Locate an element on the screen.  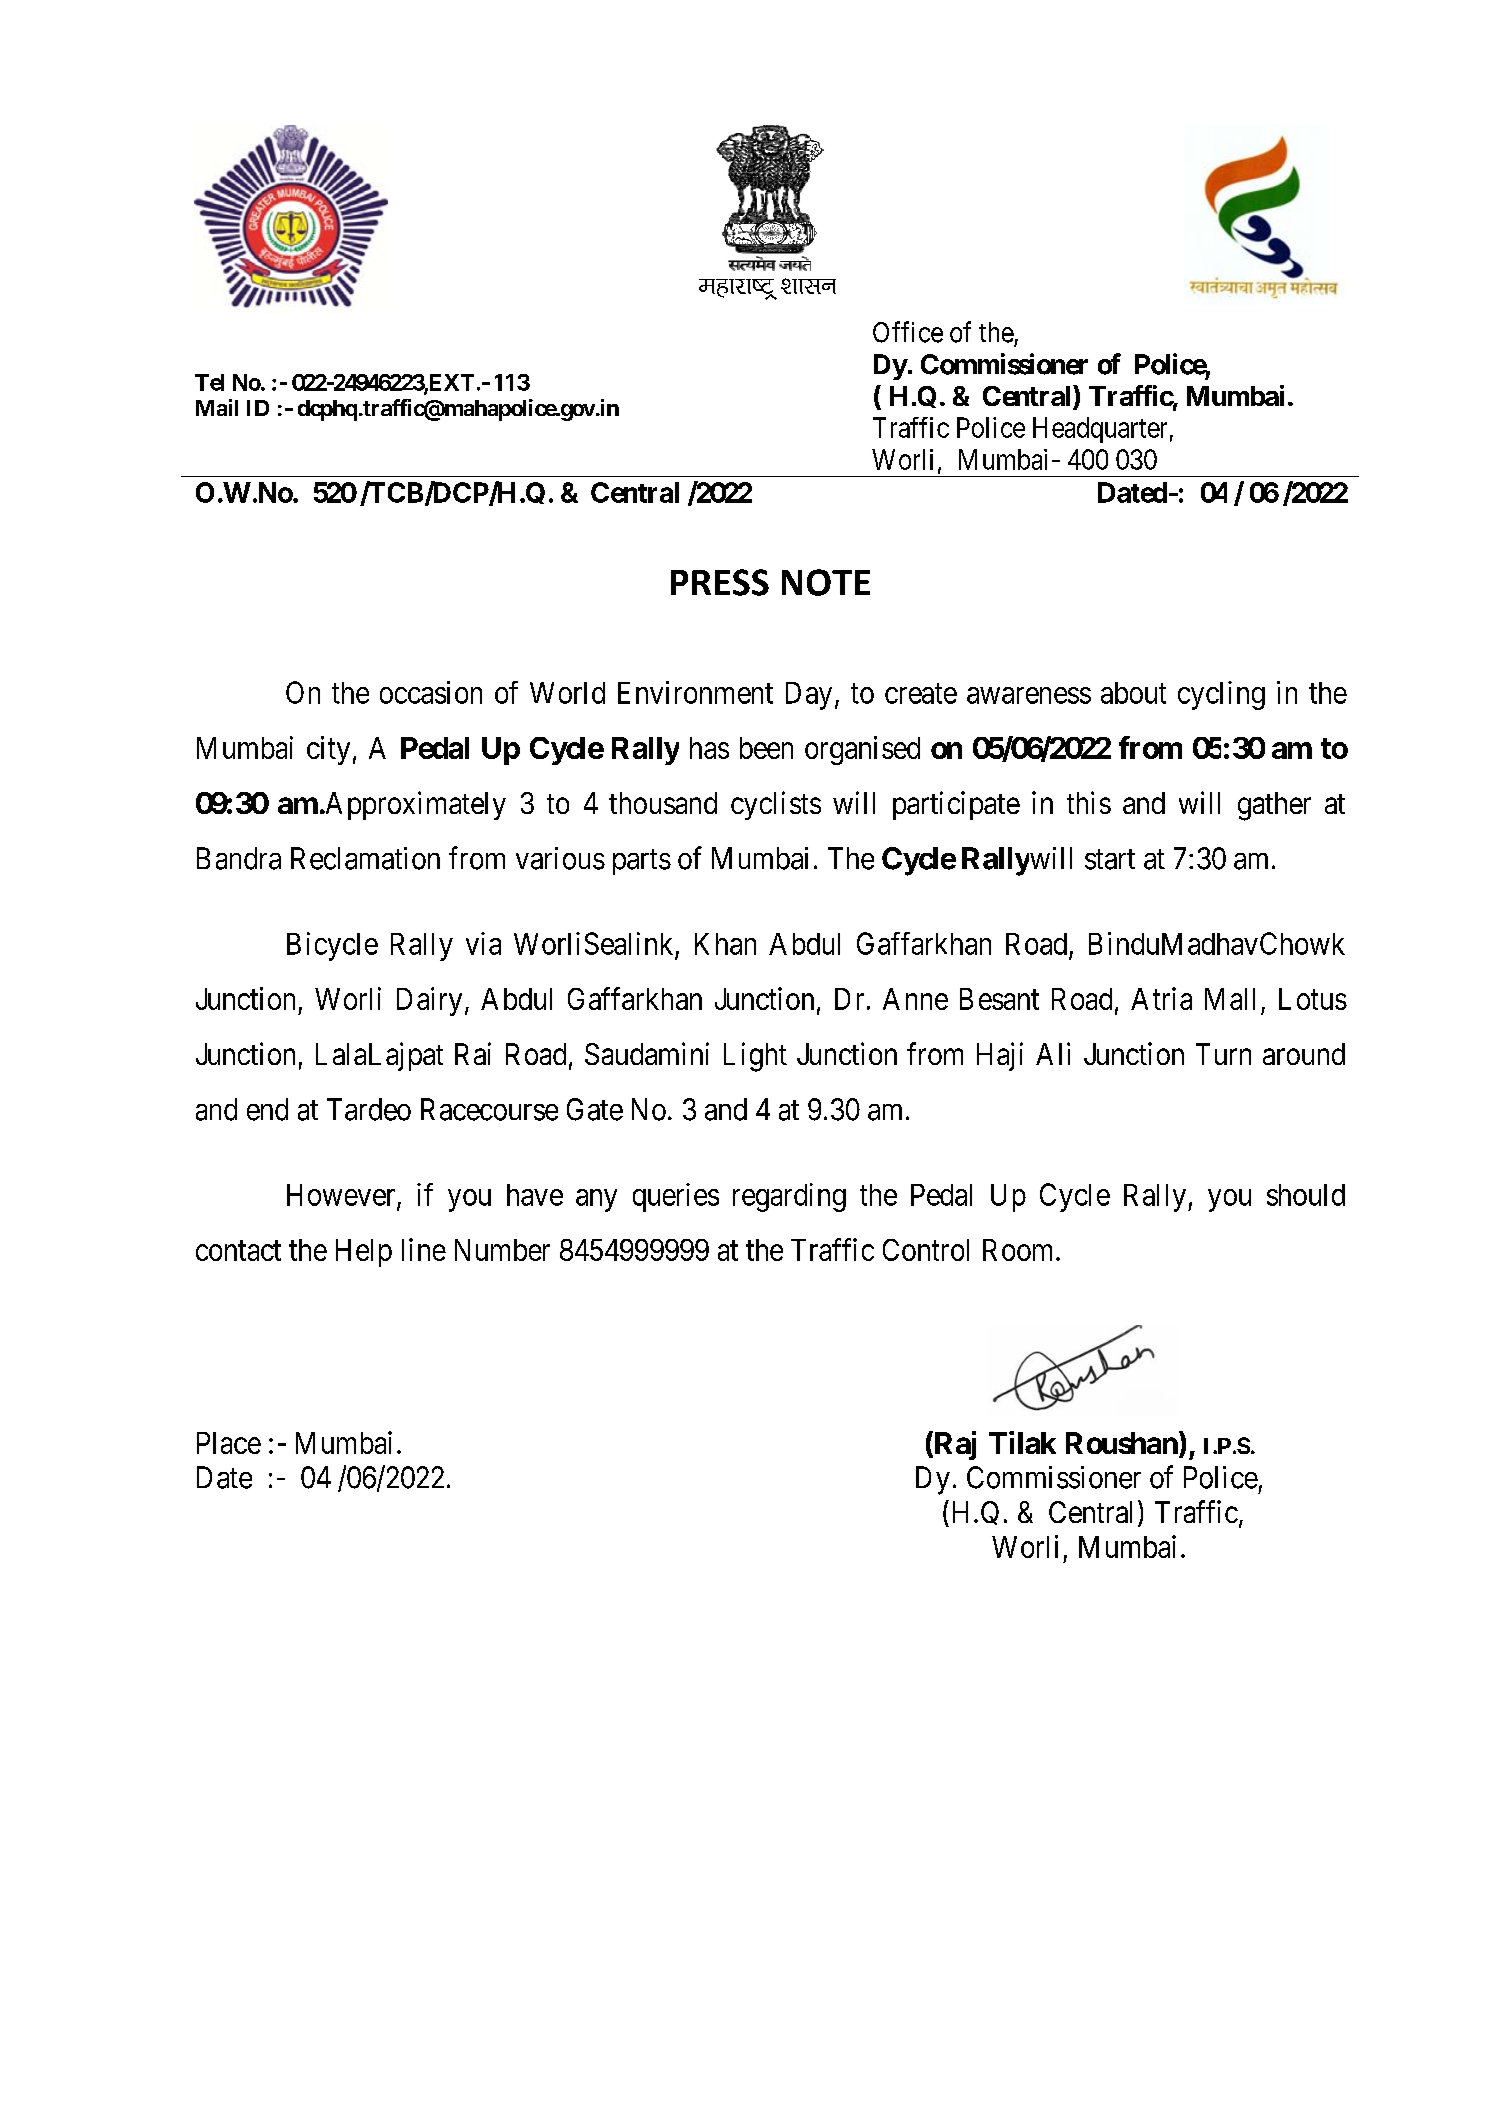
gather is located at coordinates (1274, 806).
